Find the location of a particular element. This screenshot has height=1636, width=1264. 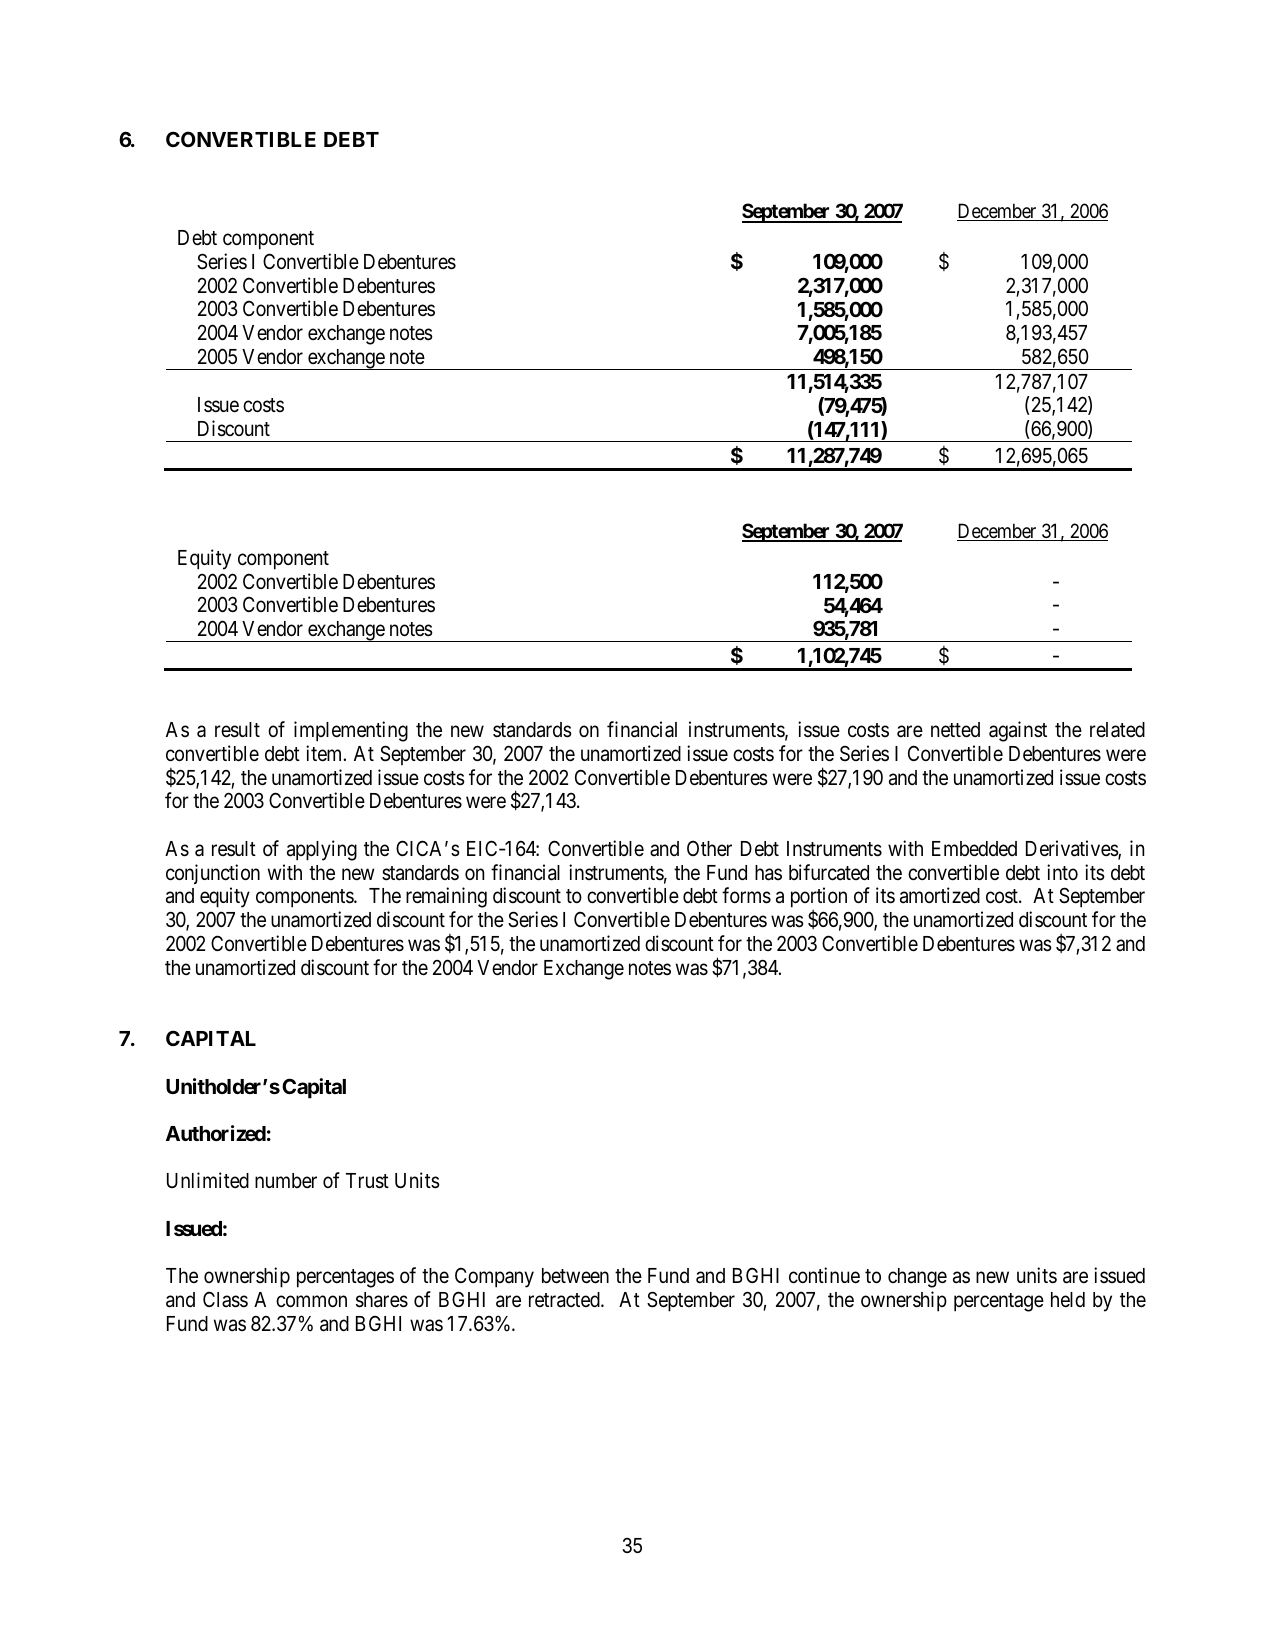

Trust is located at coordinates (367, 1181).
